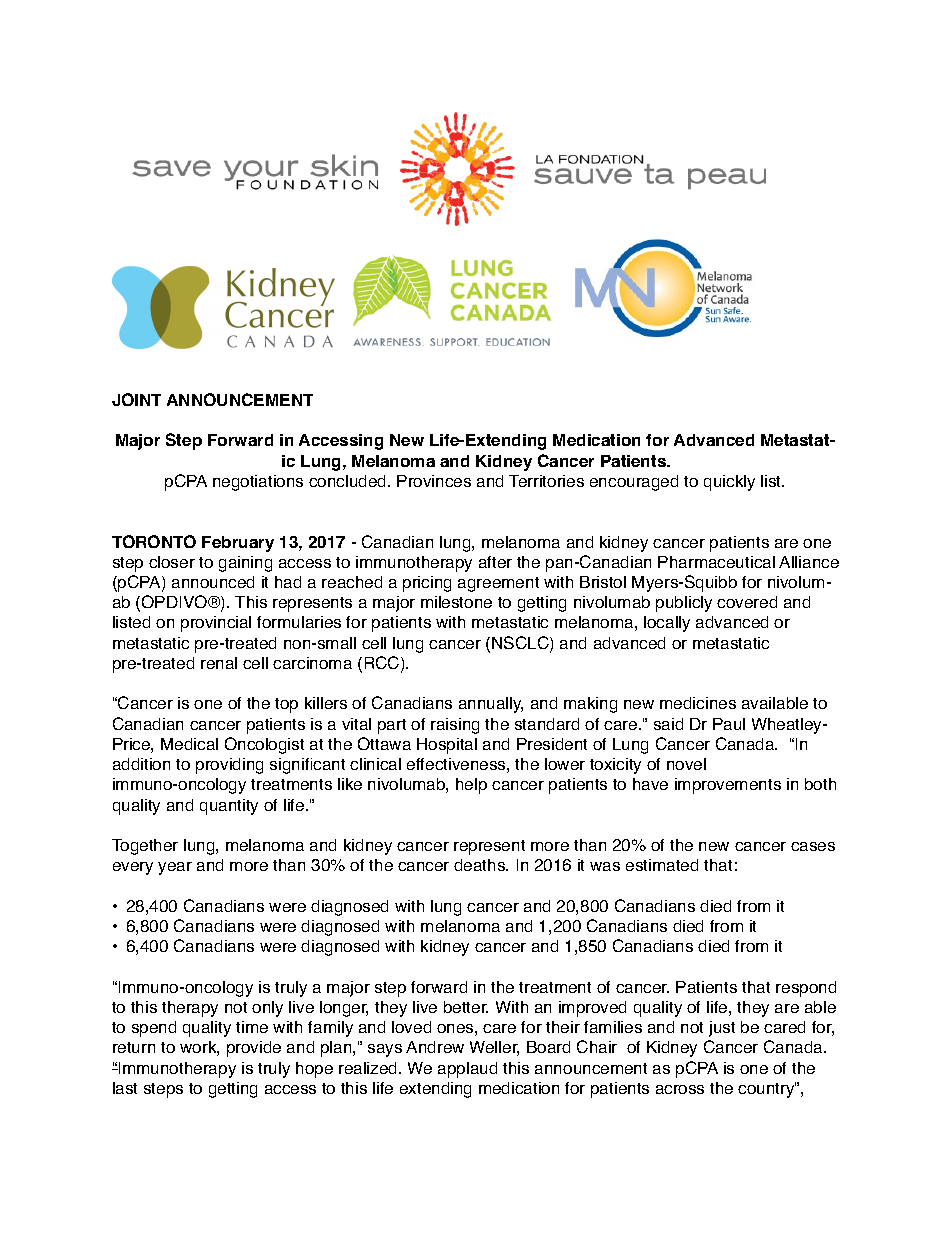 The width and height of the page is (952, 1233). I want to click on agreement, so click(498, 584).
